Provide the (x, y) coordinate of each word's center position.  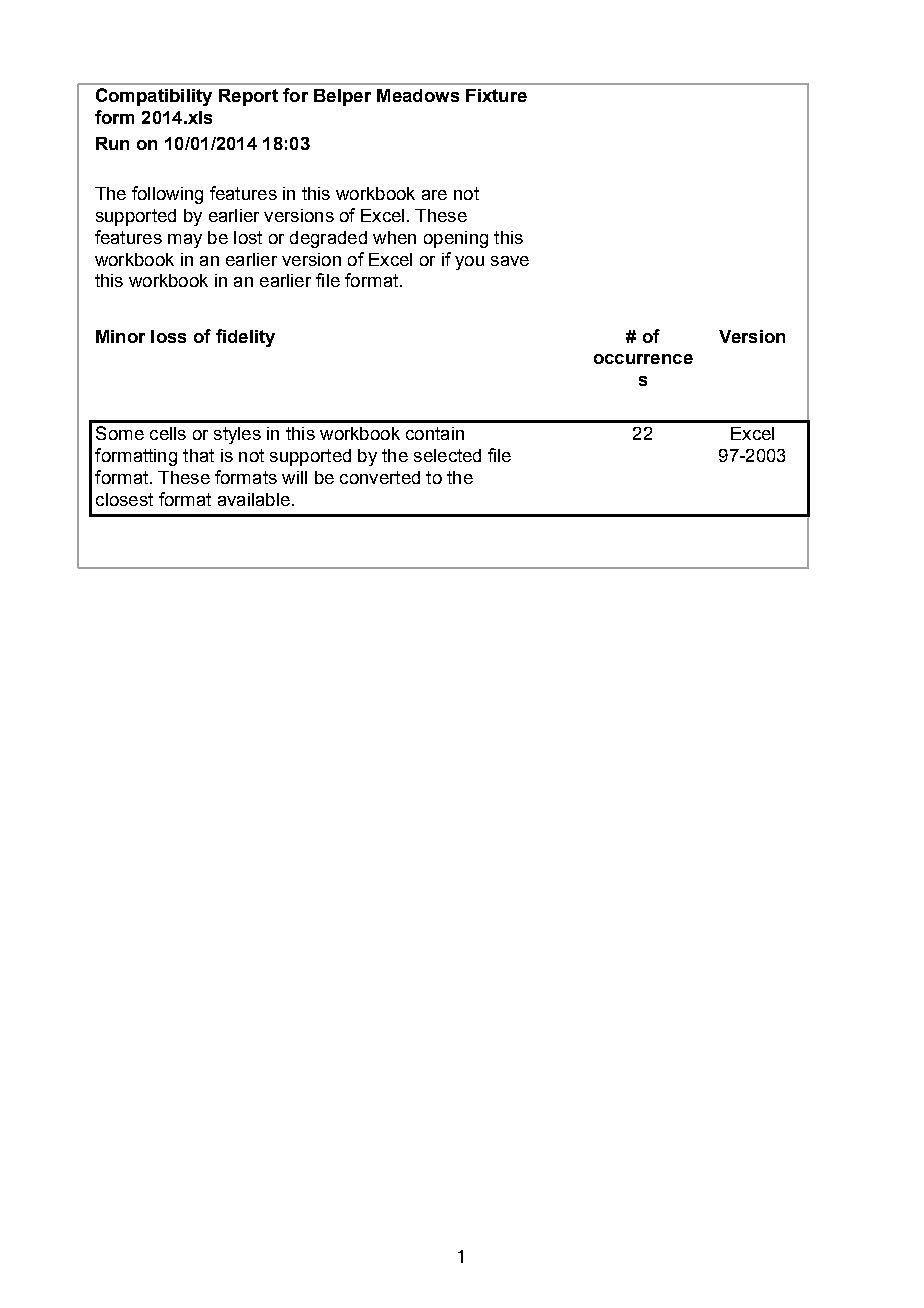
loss (168, 336)
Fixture (496, 95)
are (434, 195)
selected (447, 455)
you (469, 263)
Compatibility (154, 97)
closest (124, 499)
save (510, 261)
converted (380, 477)
